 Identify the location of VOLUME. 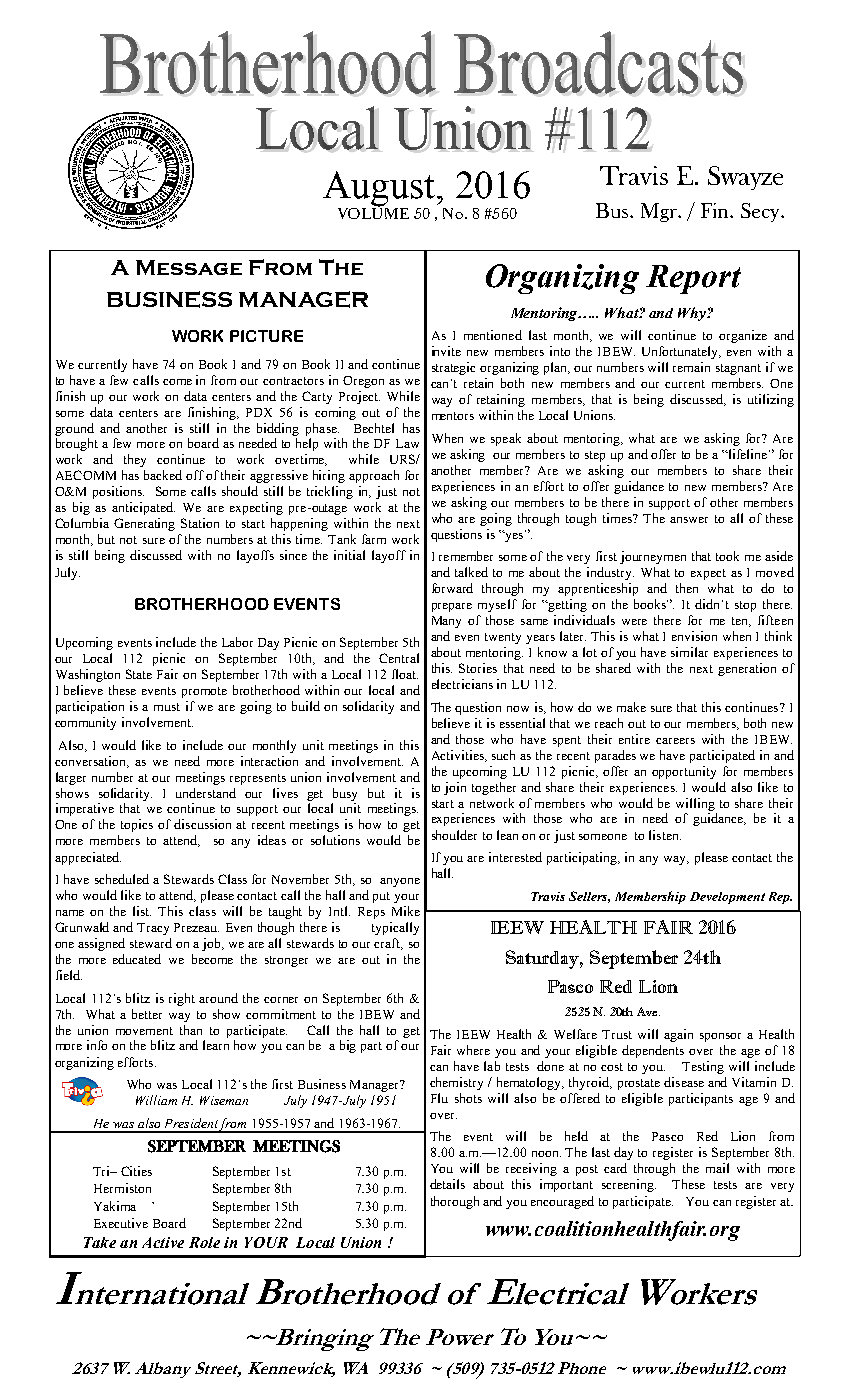
(373, 212).
